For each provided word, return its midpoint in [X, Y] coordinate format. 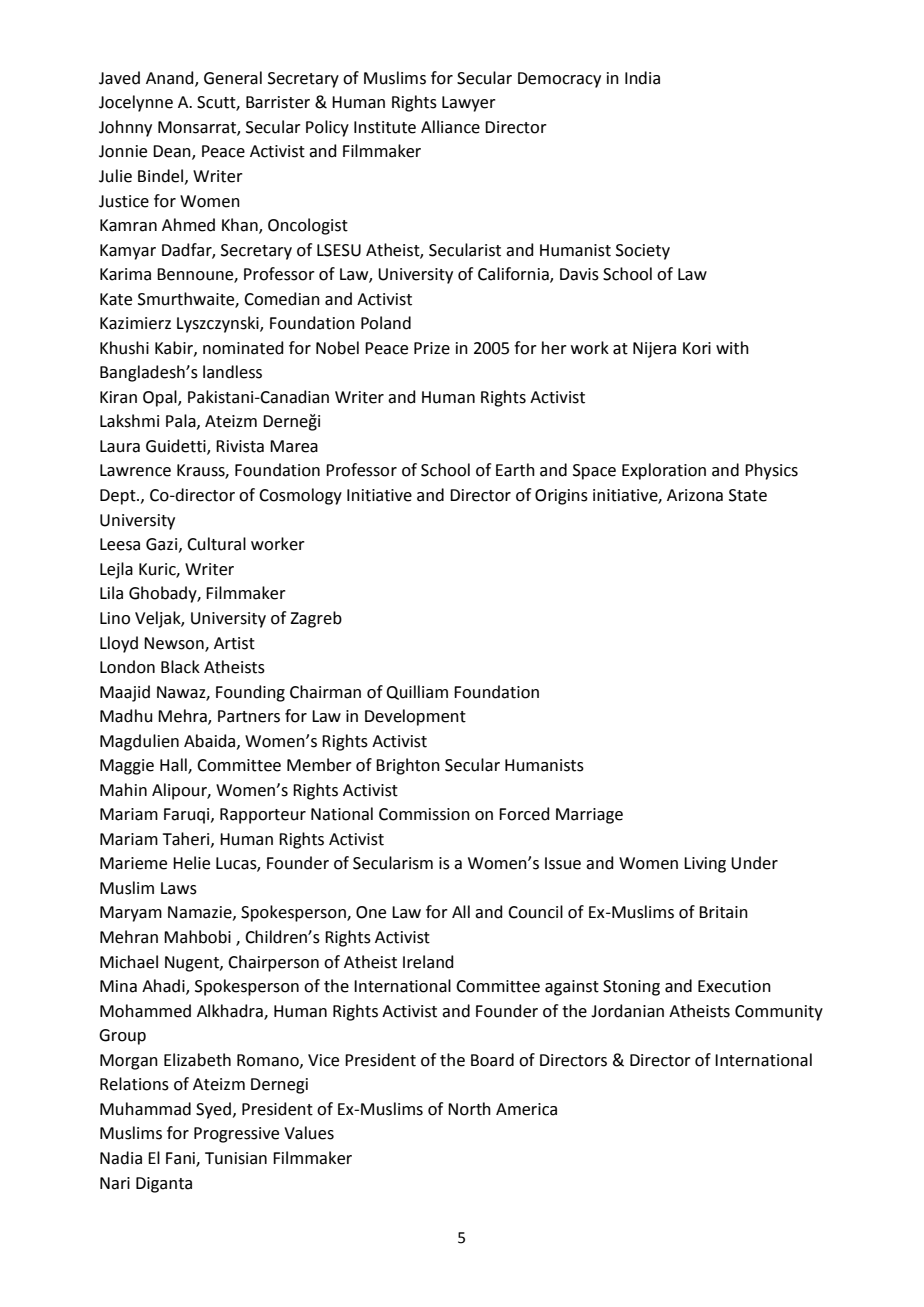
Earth [515, 470]
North [469, 1109]
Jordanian [627, 1011]
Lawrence [135, 470]
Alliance [450, 127]
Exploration [664, 471]
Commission [424, 814]
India [642, 78]
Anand [171, 78]
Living [705, 865]
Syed [213, 1110]
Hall [174, 766]
